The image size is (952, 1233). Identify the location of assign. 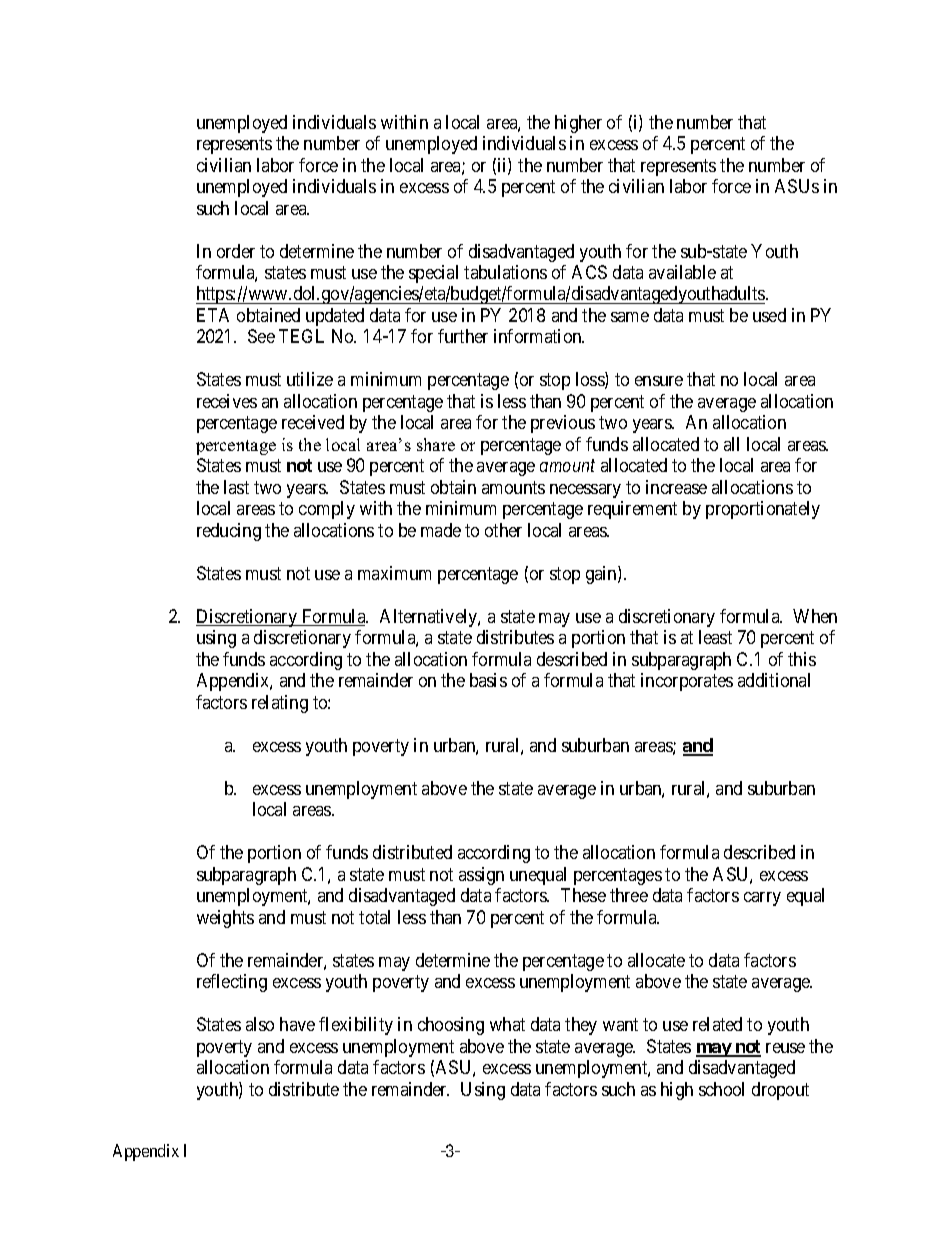
(481, 876).
